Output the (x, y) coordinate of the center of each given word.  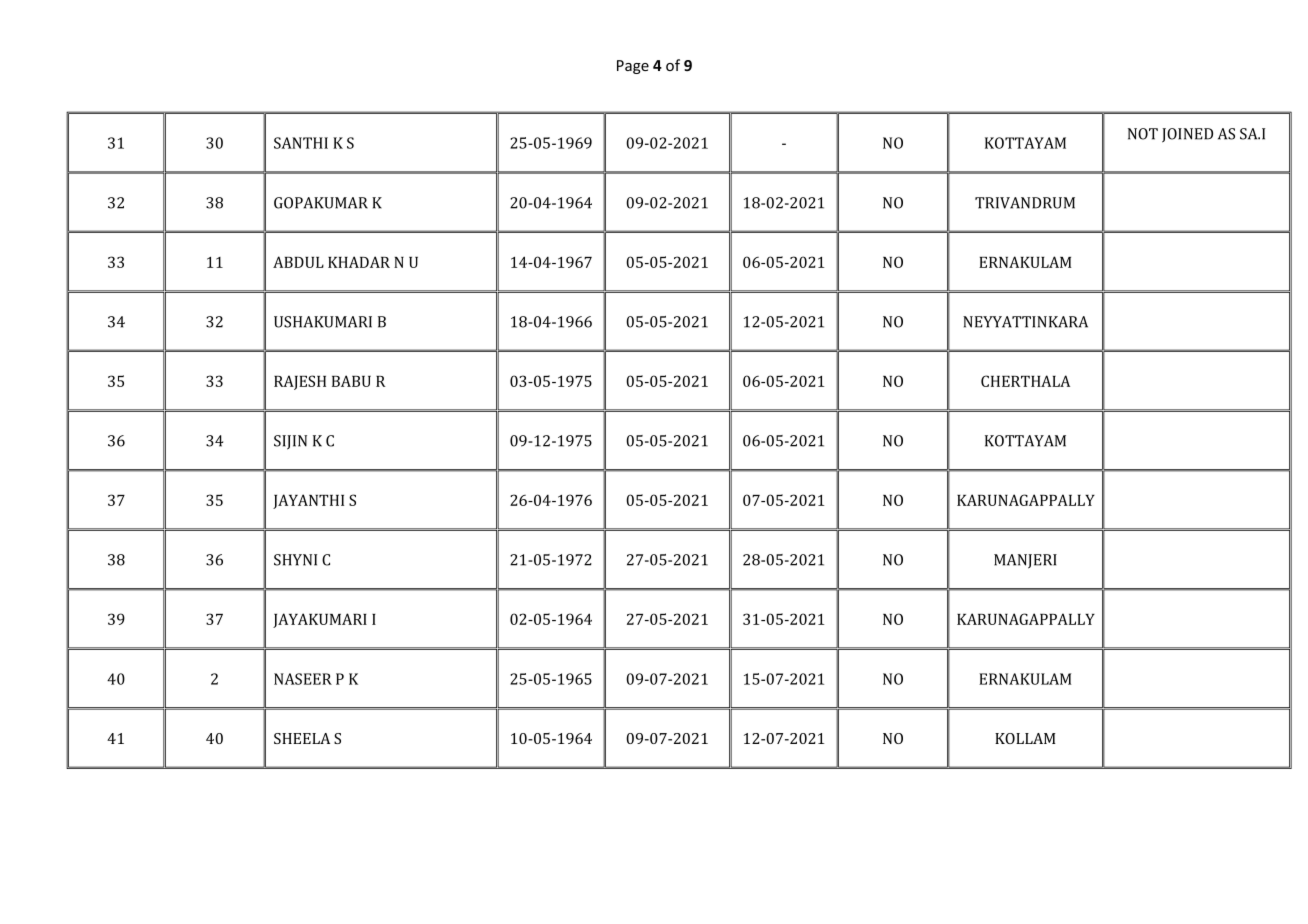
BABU (351, 381)
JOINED (1187, 135)
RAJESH (300, 382)
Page (633, 67)
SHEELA (302, 738)
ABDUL (298, 262)
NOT (1143, 134)
